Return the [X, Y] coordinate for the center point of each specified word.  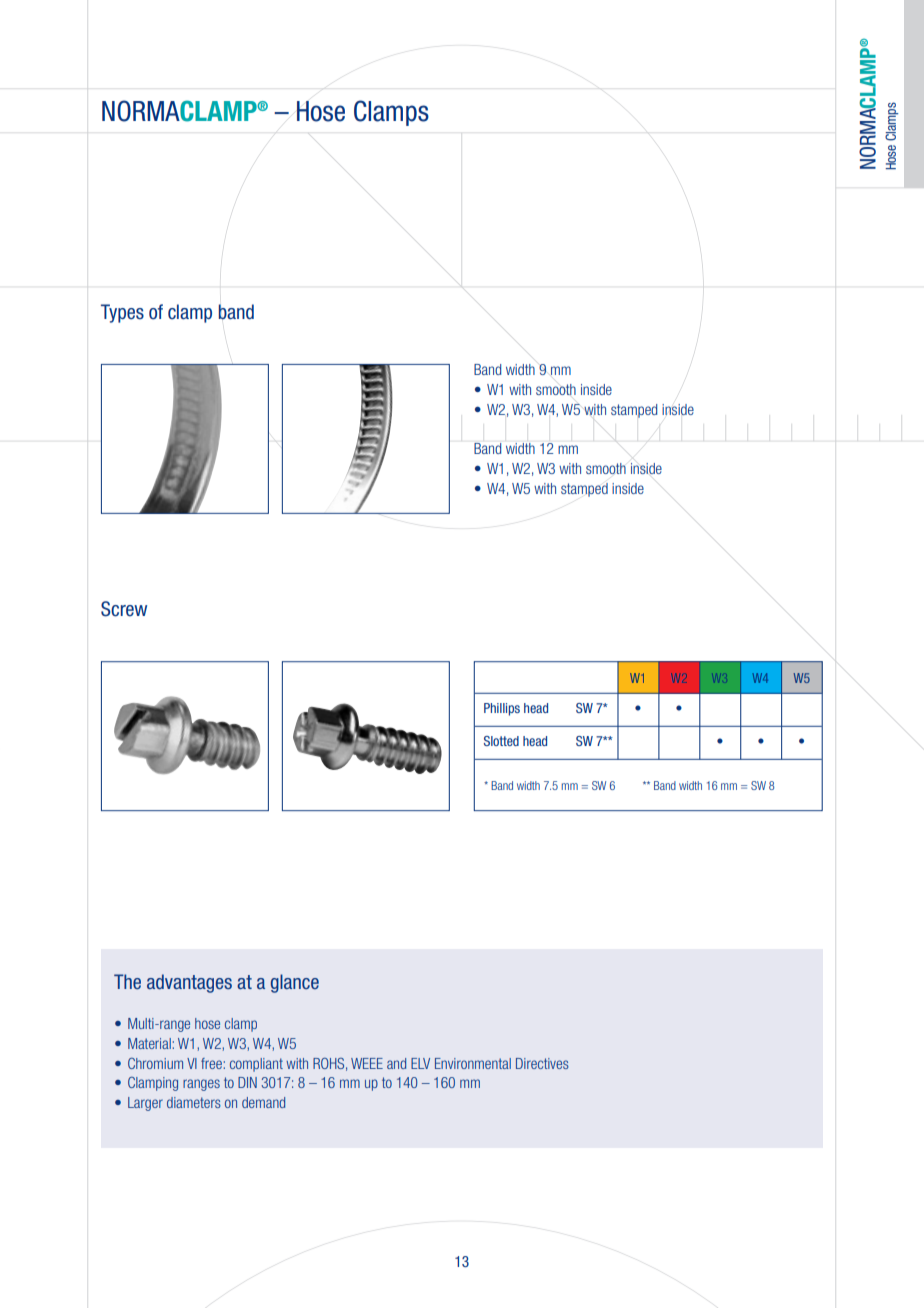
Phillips [502, 709]
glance [295, 983]
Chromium [155, 1063]
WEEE [367, 1063]
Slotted [501, 741]
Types [122, 313]
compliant [256, 1065]
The [127, 981]
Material [150, 1043]
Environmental [473, 1063]
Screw [124, 609]
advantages [189, 983]
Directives [542, 1063]
